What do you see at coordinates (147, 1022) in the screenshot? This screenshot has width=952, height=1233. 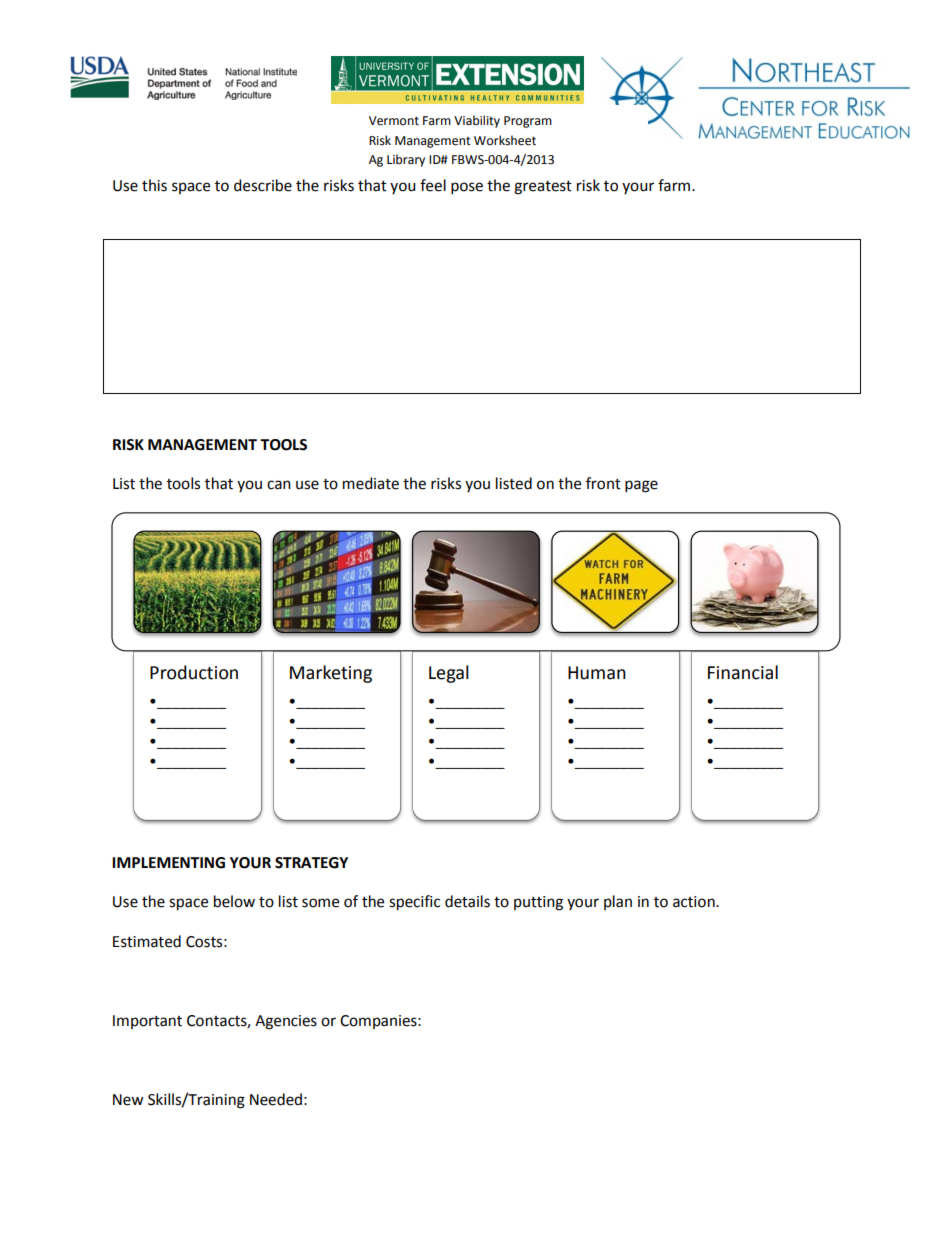 I see `Important` at bounding box center [147, 1022].
